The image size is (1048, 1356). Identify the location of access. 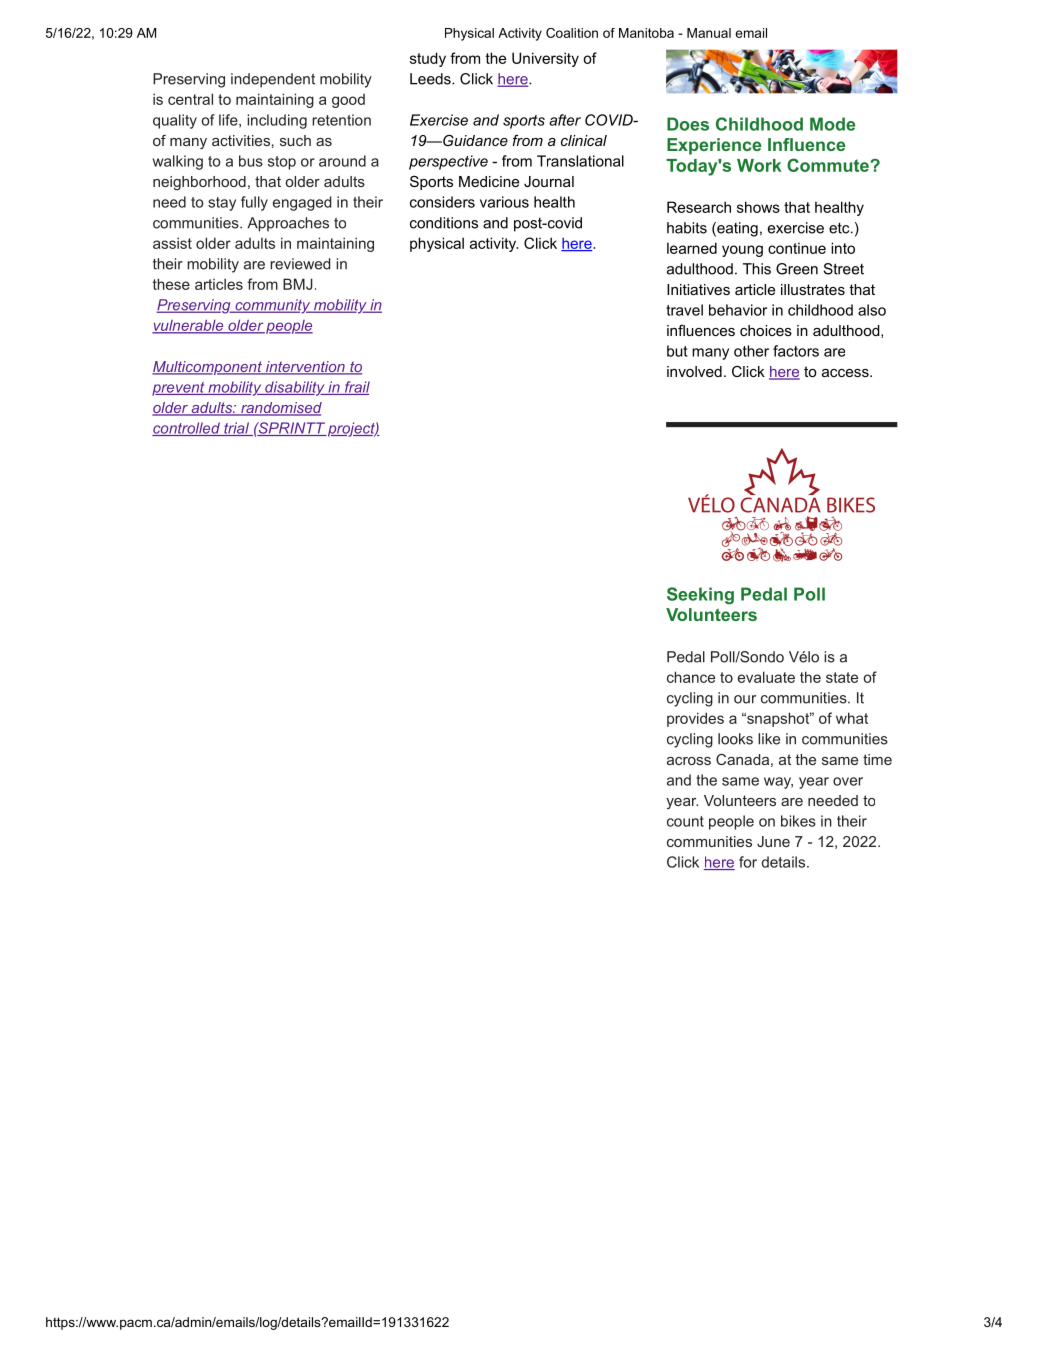
(846, 373).
